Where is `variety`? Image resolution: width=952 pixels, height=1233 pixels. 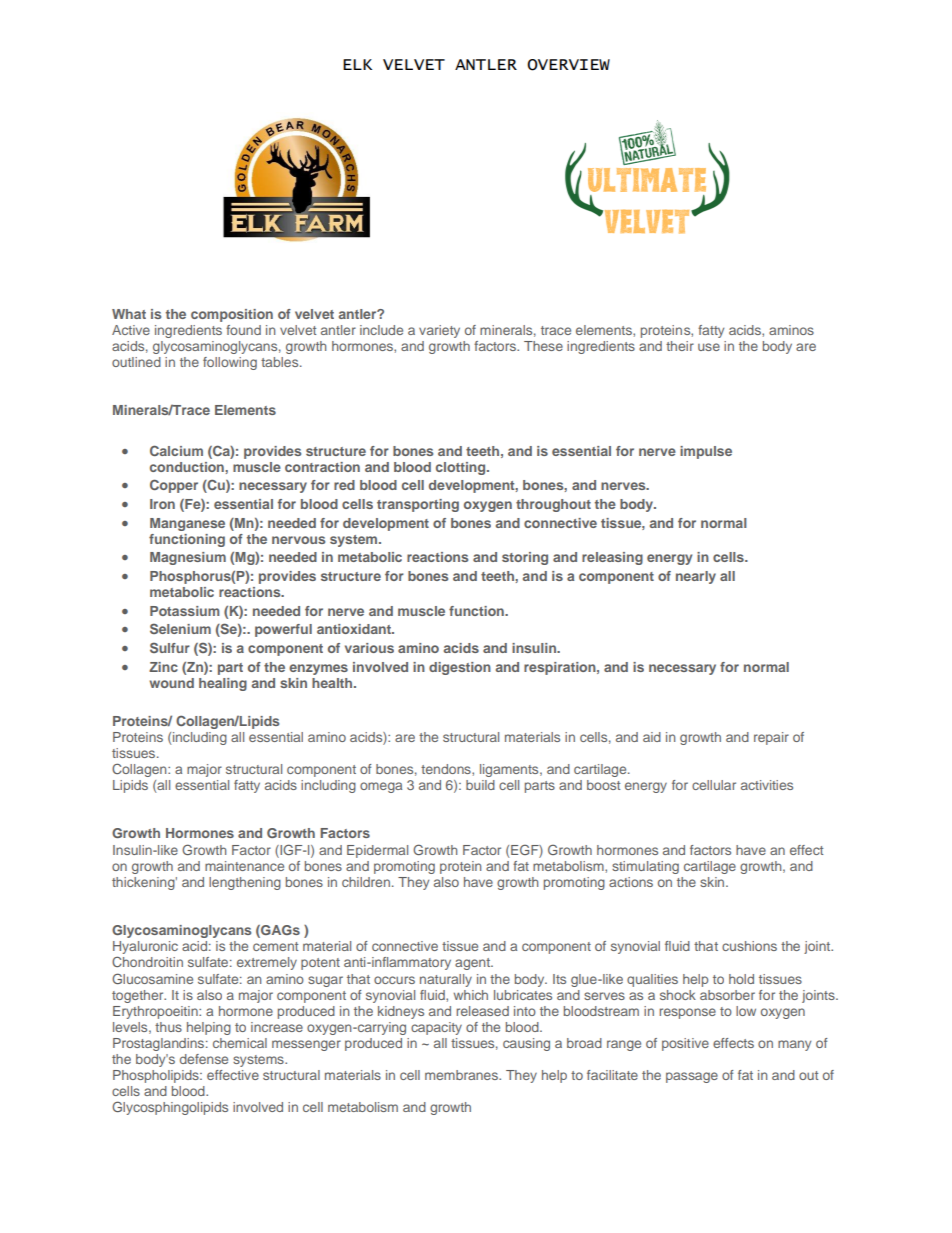
variety is located at coordinates (439, 331).
